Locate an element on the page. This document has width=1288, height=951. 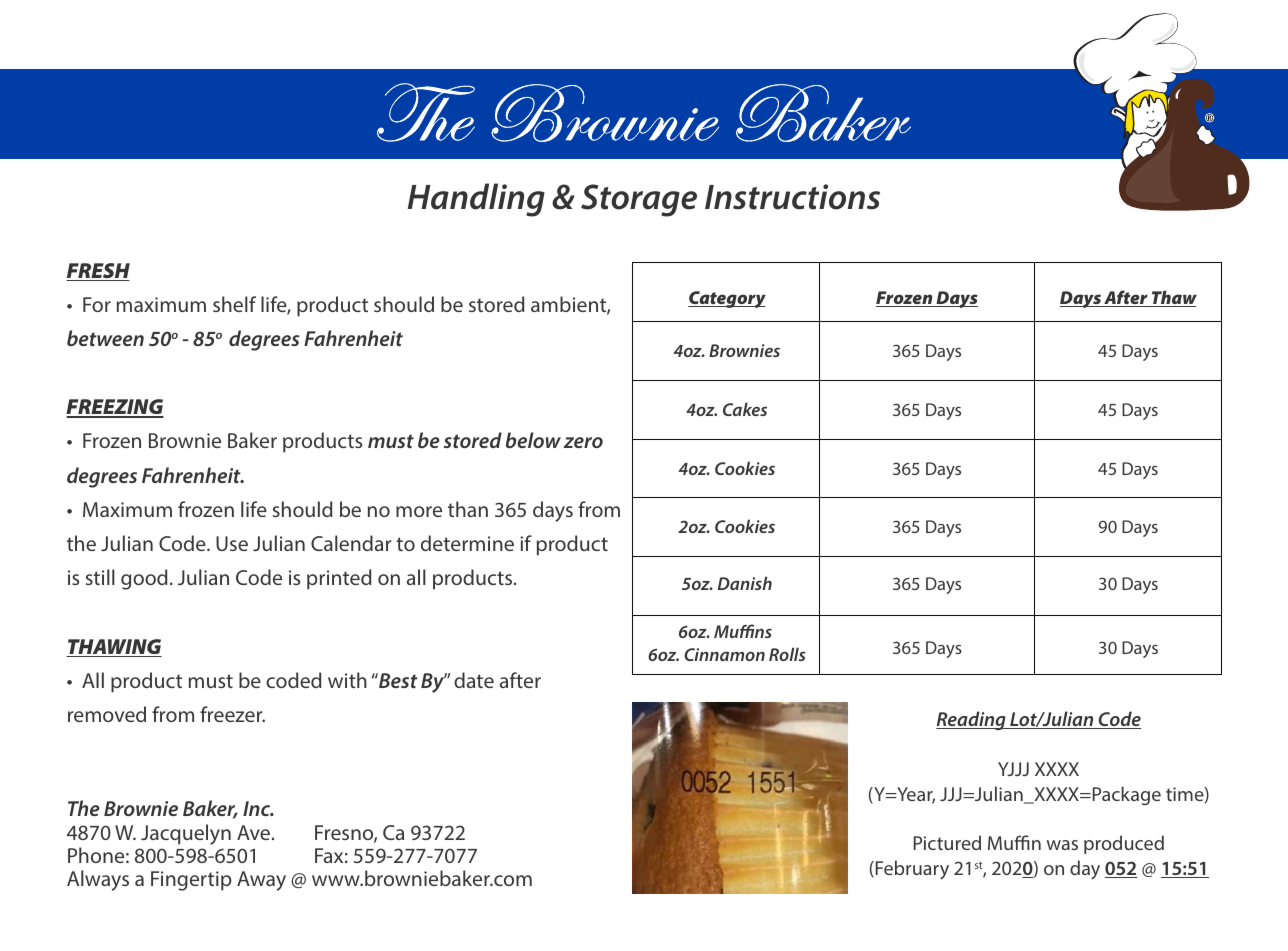
Fingertip is located at coordinates (191, 881).
